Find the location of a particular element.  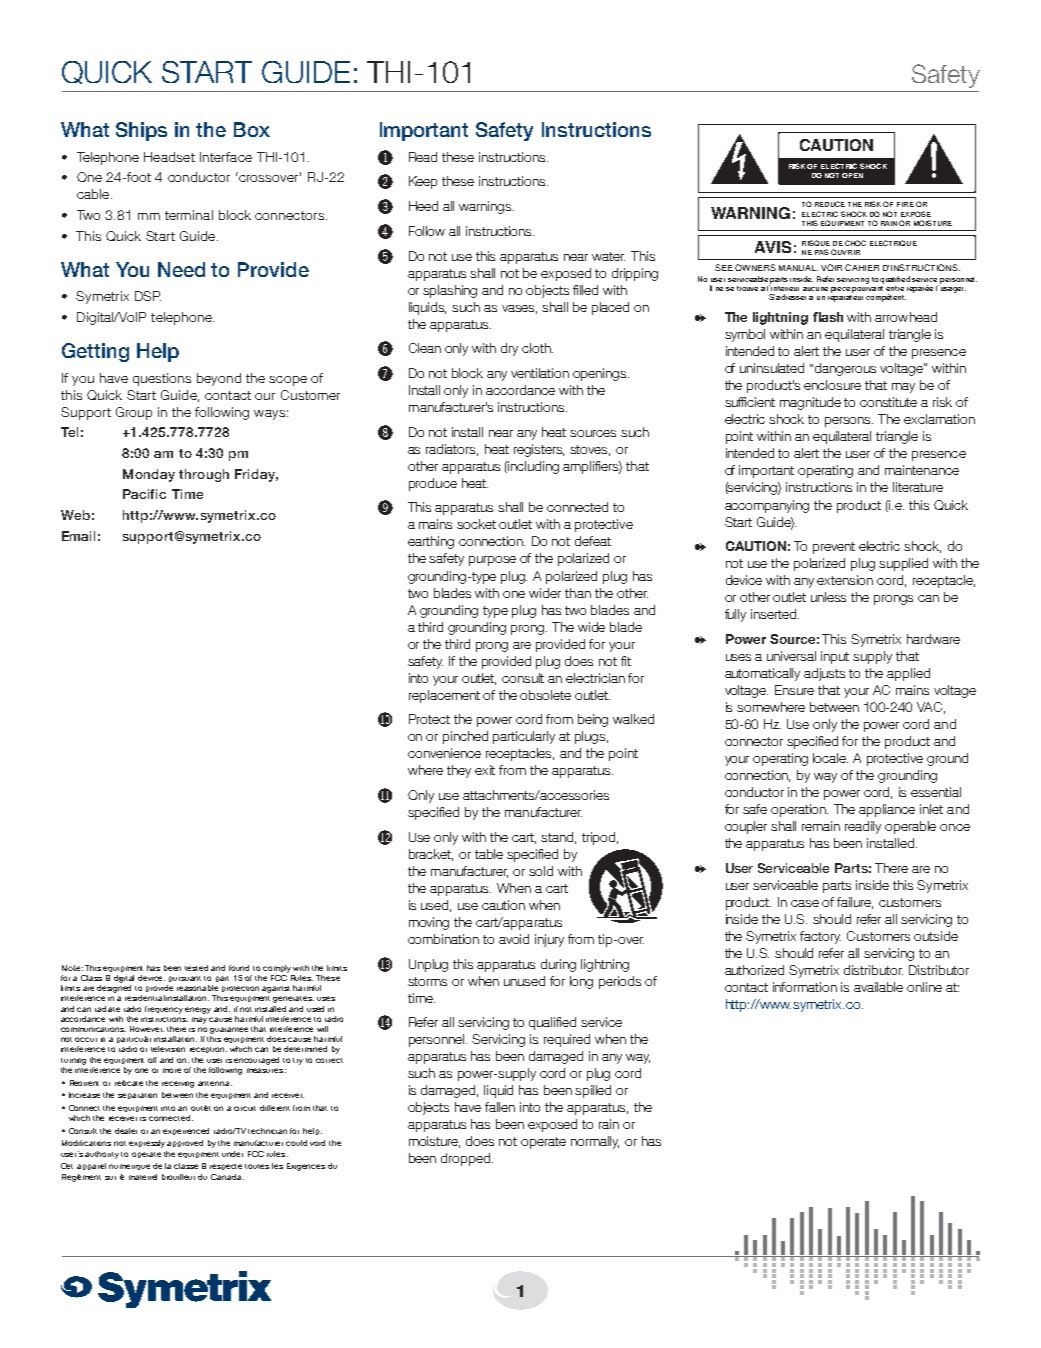

obsolete is located at coordinates (545, 695).
